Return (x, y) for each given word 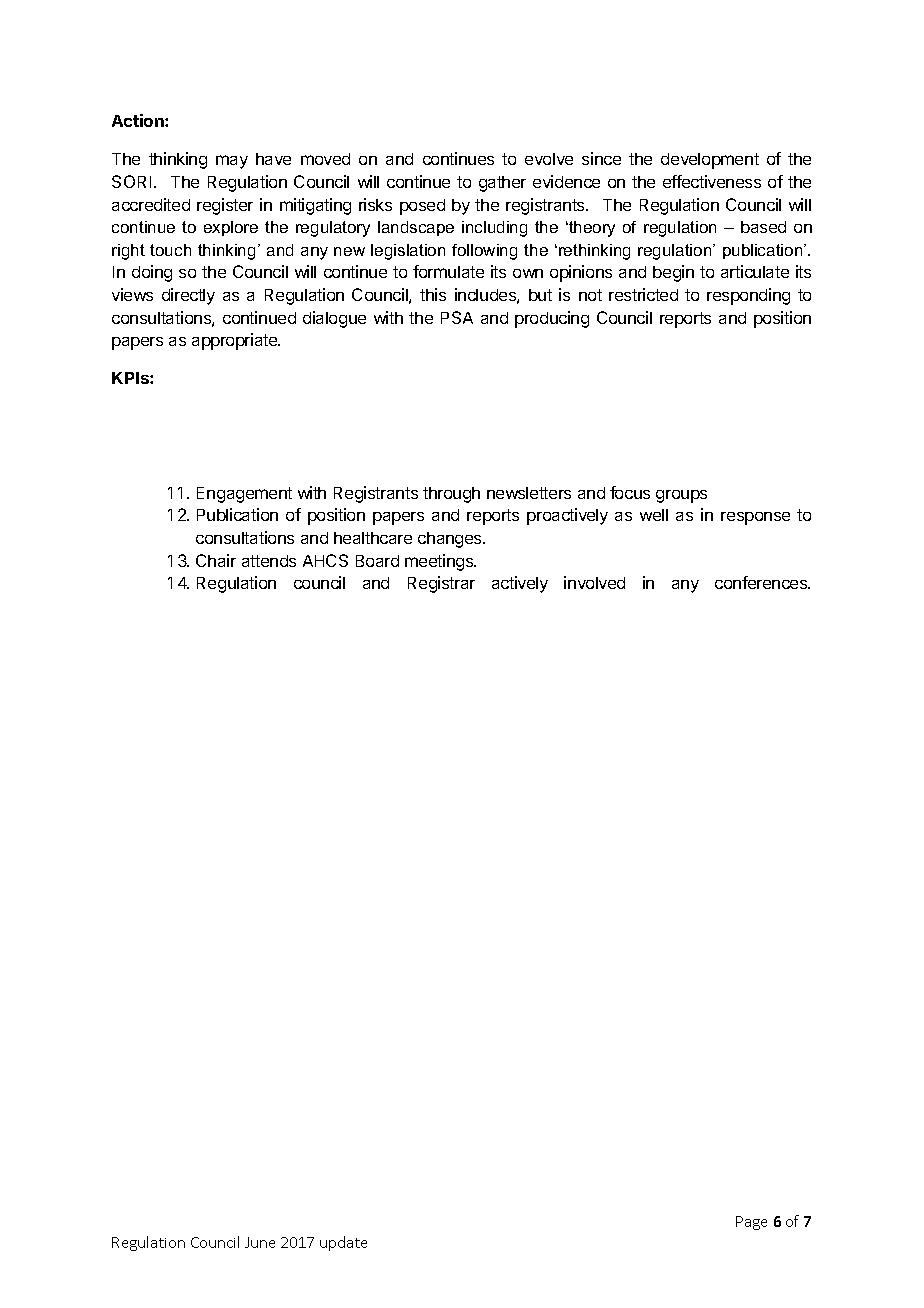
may (232, 162)
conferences (762, 582)
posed (422, 207)
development (710, 161)
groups (681, 496)
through (451, 495)
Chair (216, 560)
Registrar (441, 584)
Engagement (244, 495)
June (260, 1242)
